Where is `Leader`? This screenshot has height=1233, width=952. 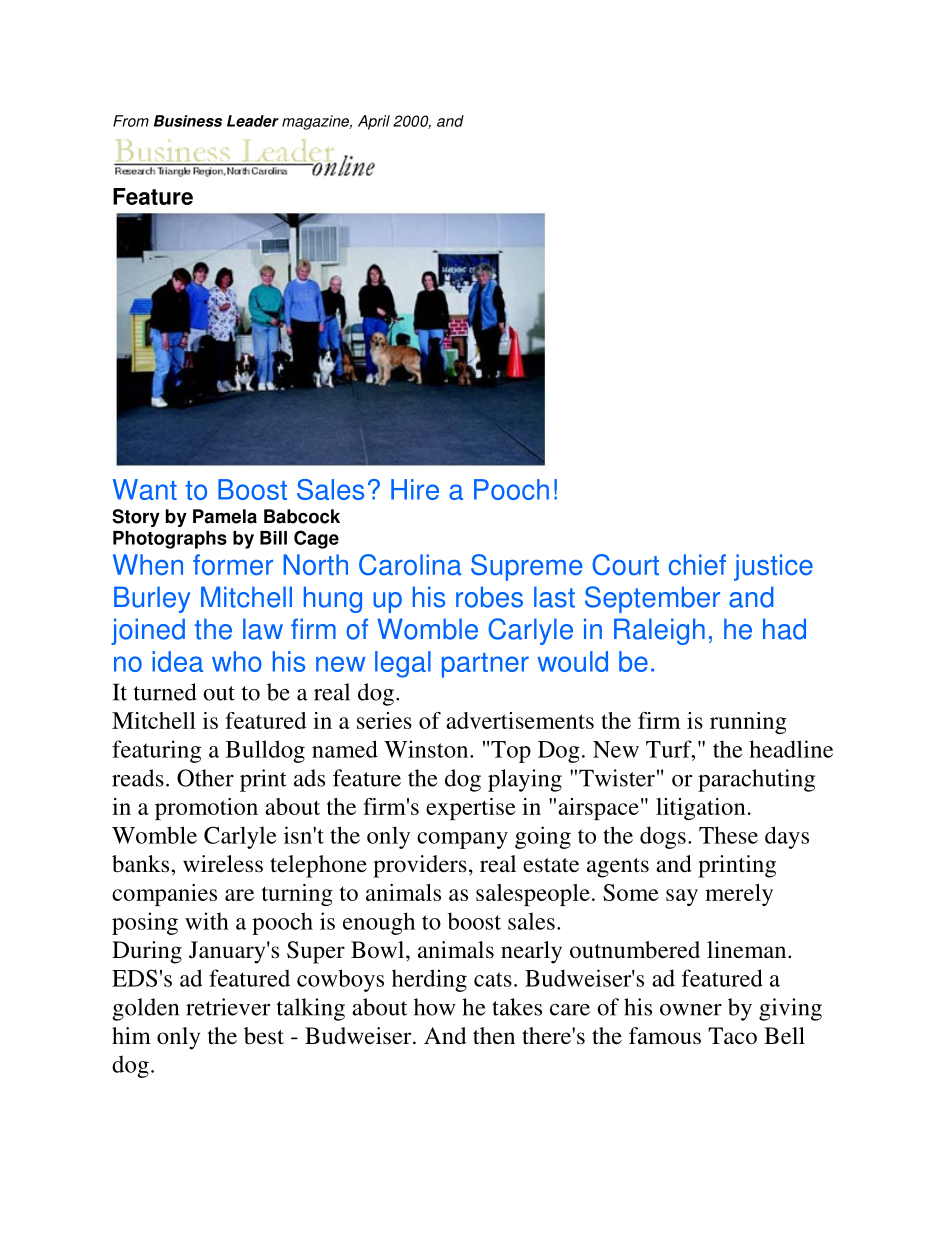
Leader is located at coordinates (253, 121).
